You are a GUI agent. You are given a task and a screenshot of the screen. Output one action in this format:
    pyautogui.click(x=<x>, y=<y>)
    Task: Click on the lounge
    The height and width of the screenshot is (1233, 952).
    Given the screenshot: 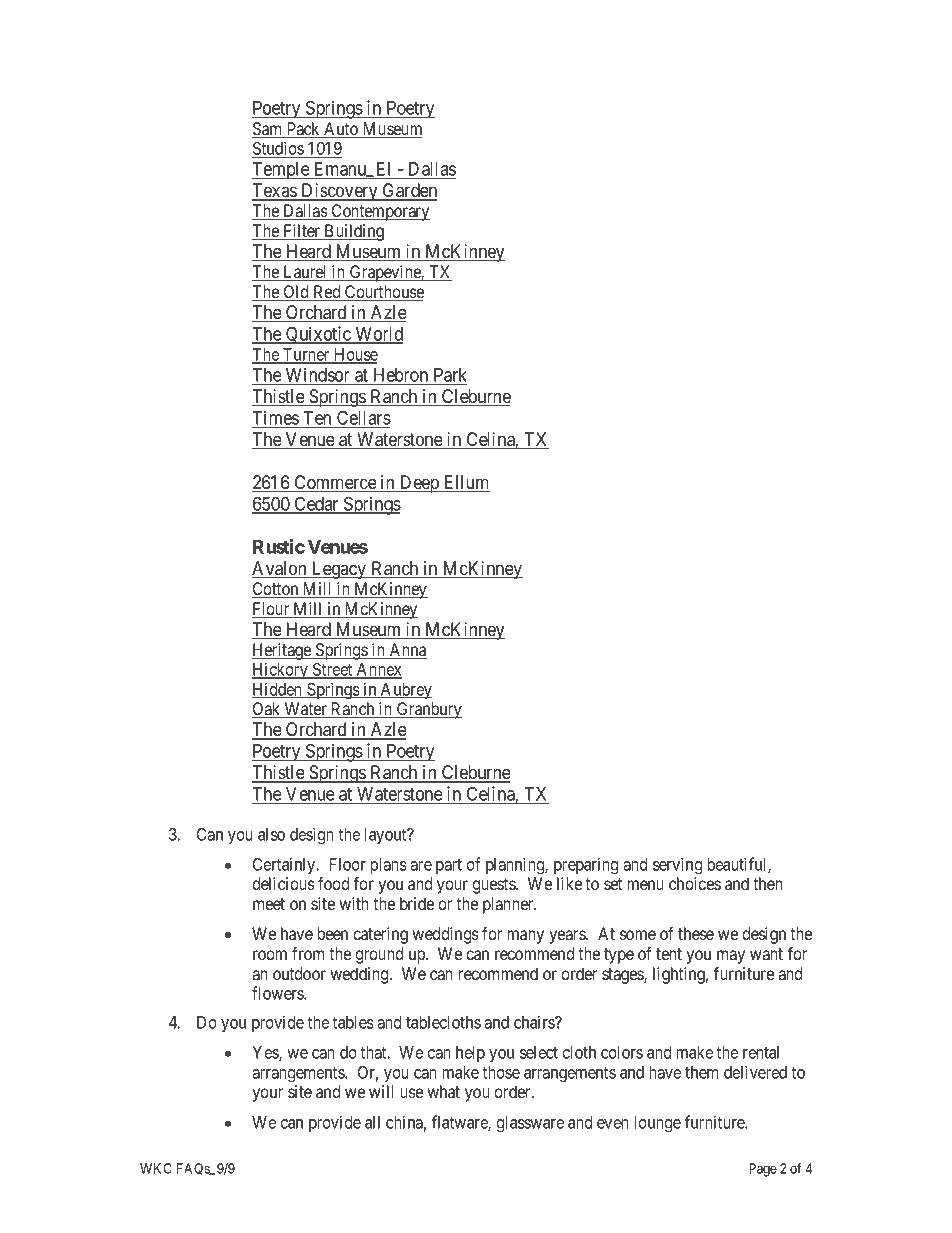 What is the action you would take?
    pyautogui.click(x=657, y=1124)
